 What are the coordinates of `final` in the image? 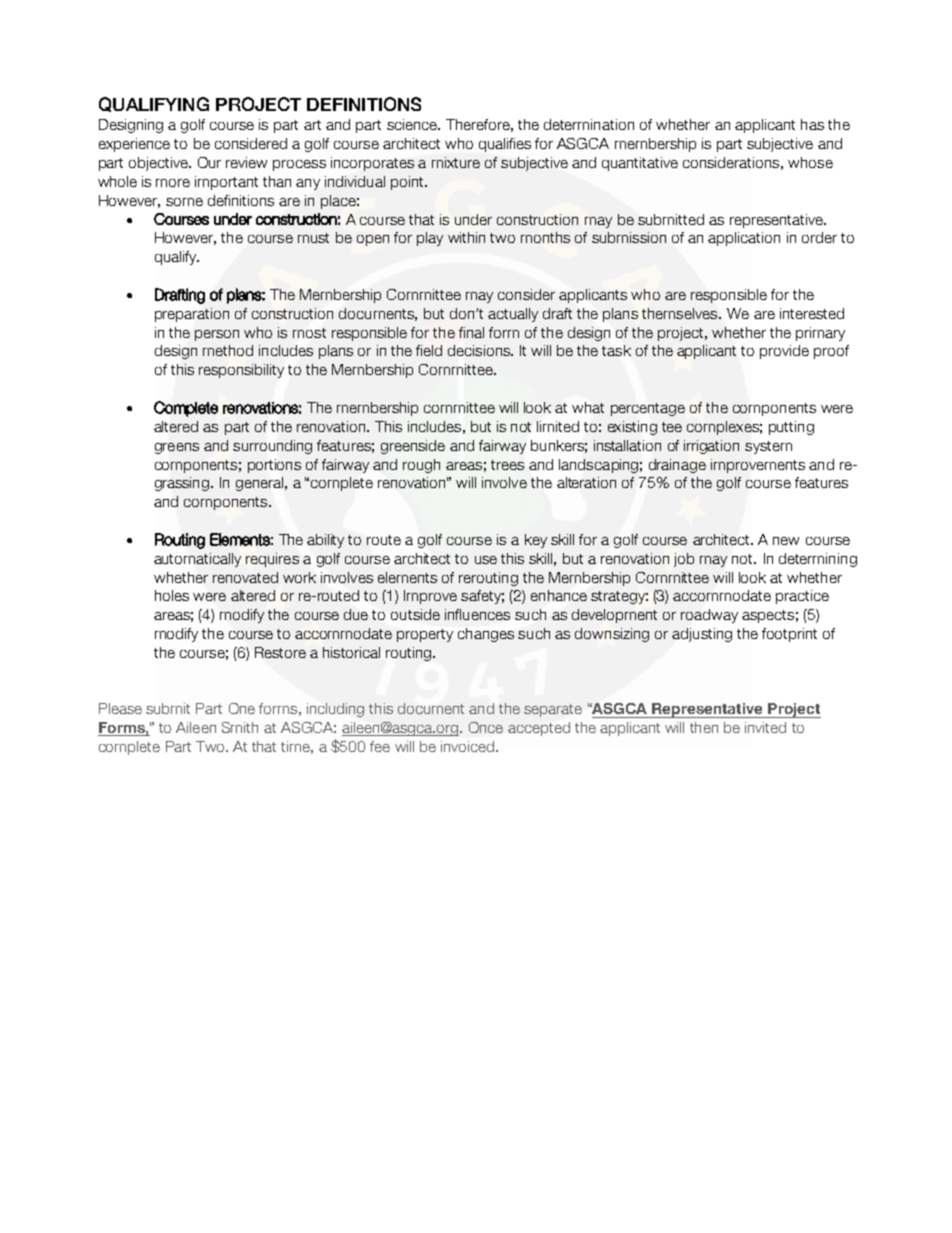 It's located at (471, 332).
